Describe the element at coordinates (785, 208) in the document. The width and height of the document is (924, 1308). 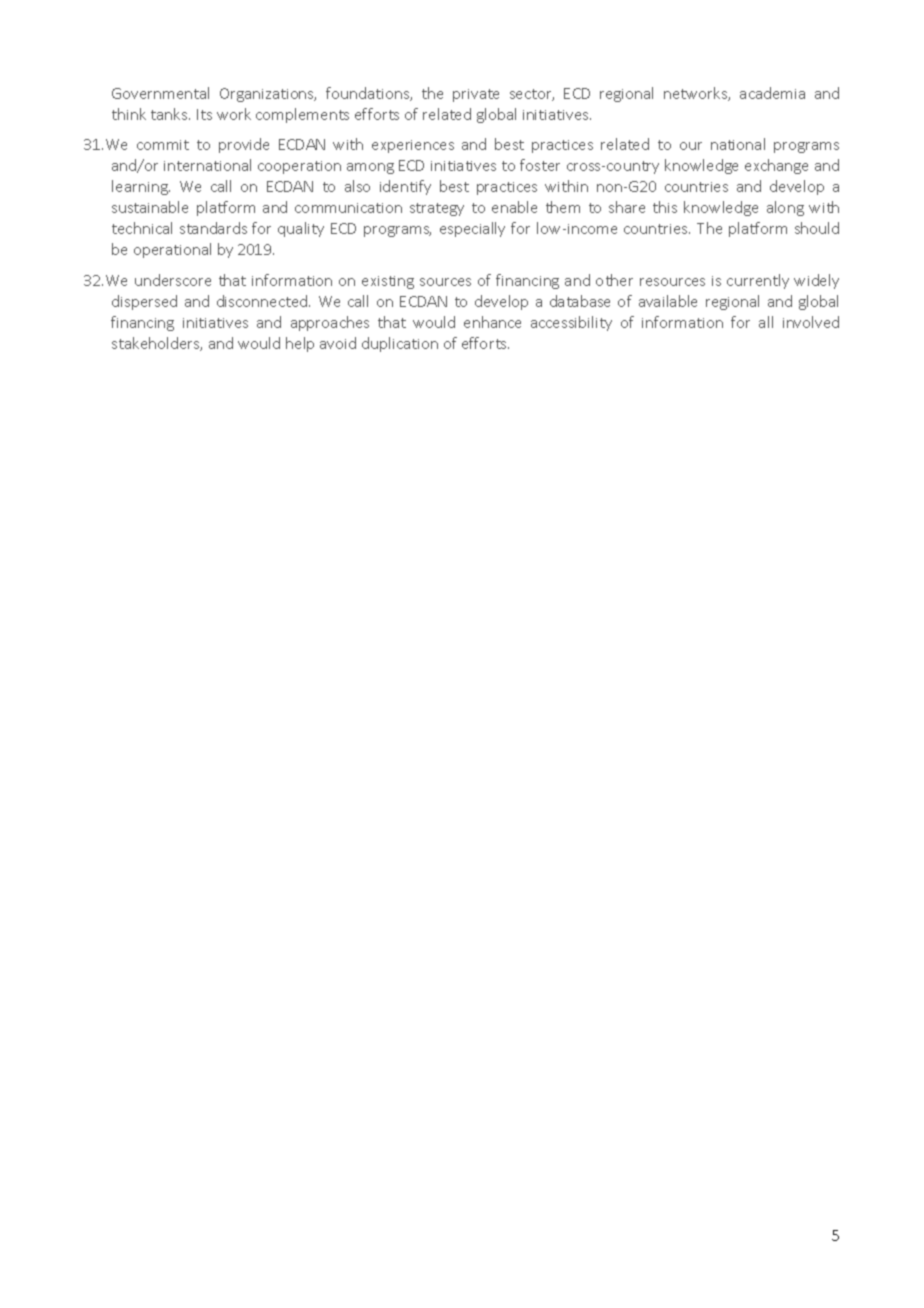
I see `along` at that location.
